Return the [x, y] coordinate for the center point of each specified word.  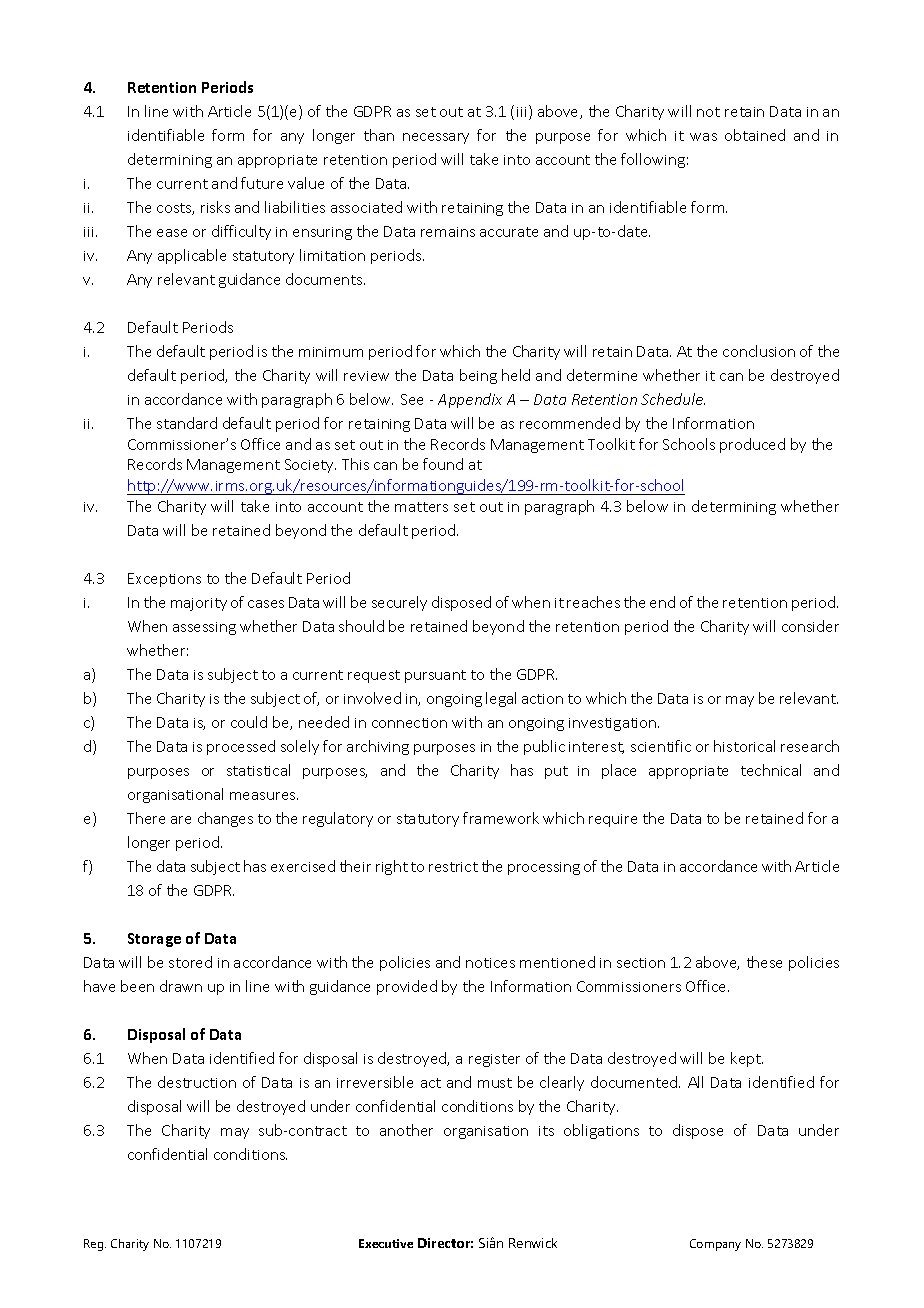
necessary [436, 138]
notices [490, 963]
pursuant [435, 676]
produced [752, 445]
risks [215, 207]
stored [190, 962]
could [249, 722]
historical [744, 746]
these [764, 962]
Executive [386, 1243]
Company [715, 1245]
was [703, 137]
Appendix [470, 400]
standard [187, 423]
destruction [197, 1082]
